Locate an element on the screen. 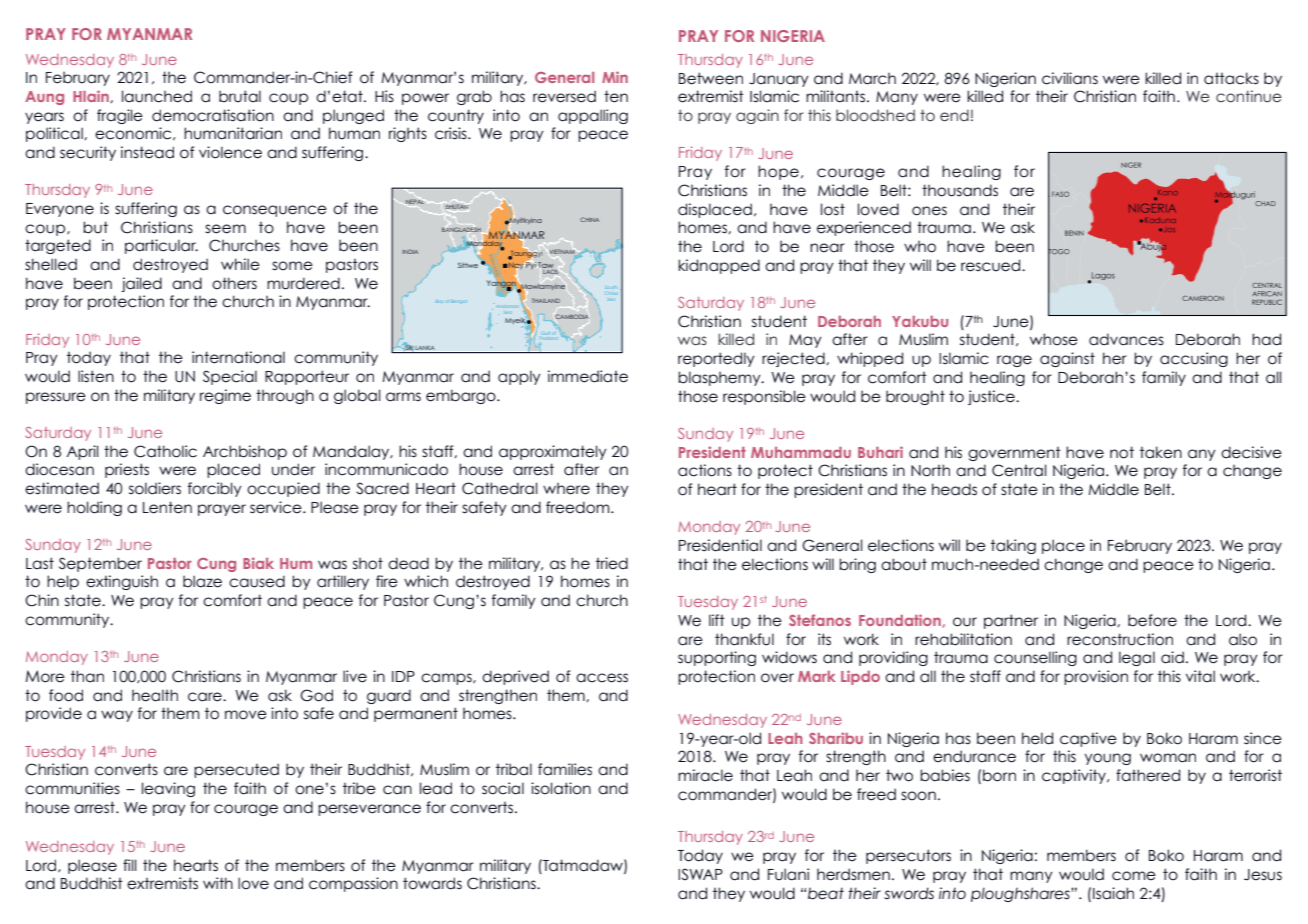 The image size is (1308, 924). particular is located at coordinates (161, 246).
